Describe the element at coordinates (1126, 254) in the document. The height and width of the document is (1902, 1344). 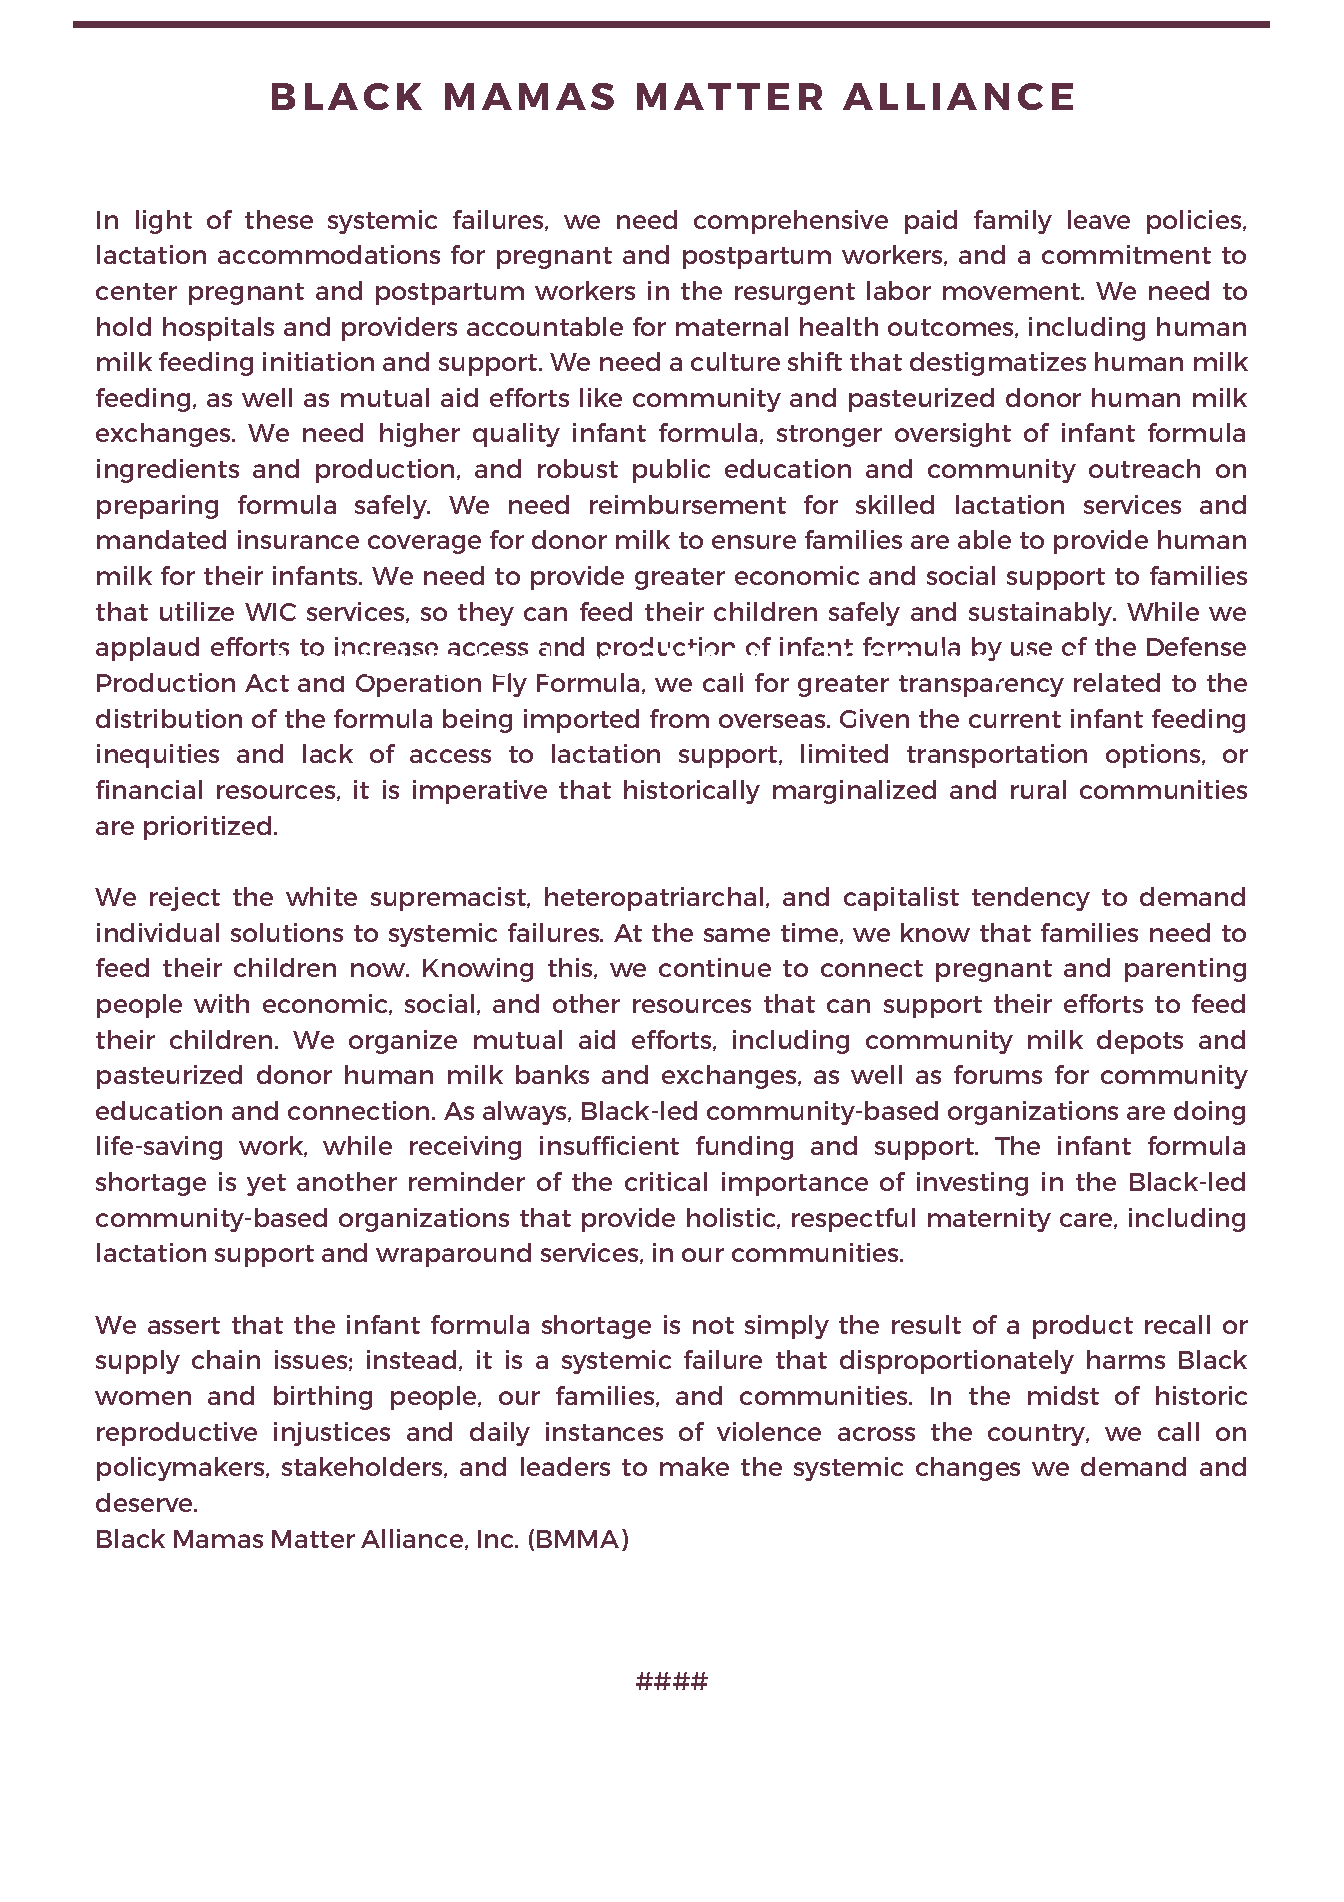
I see `commitment` at that location.
